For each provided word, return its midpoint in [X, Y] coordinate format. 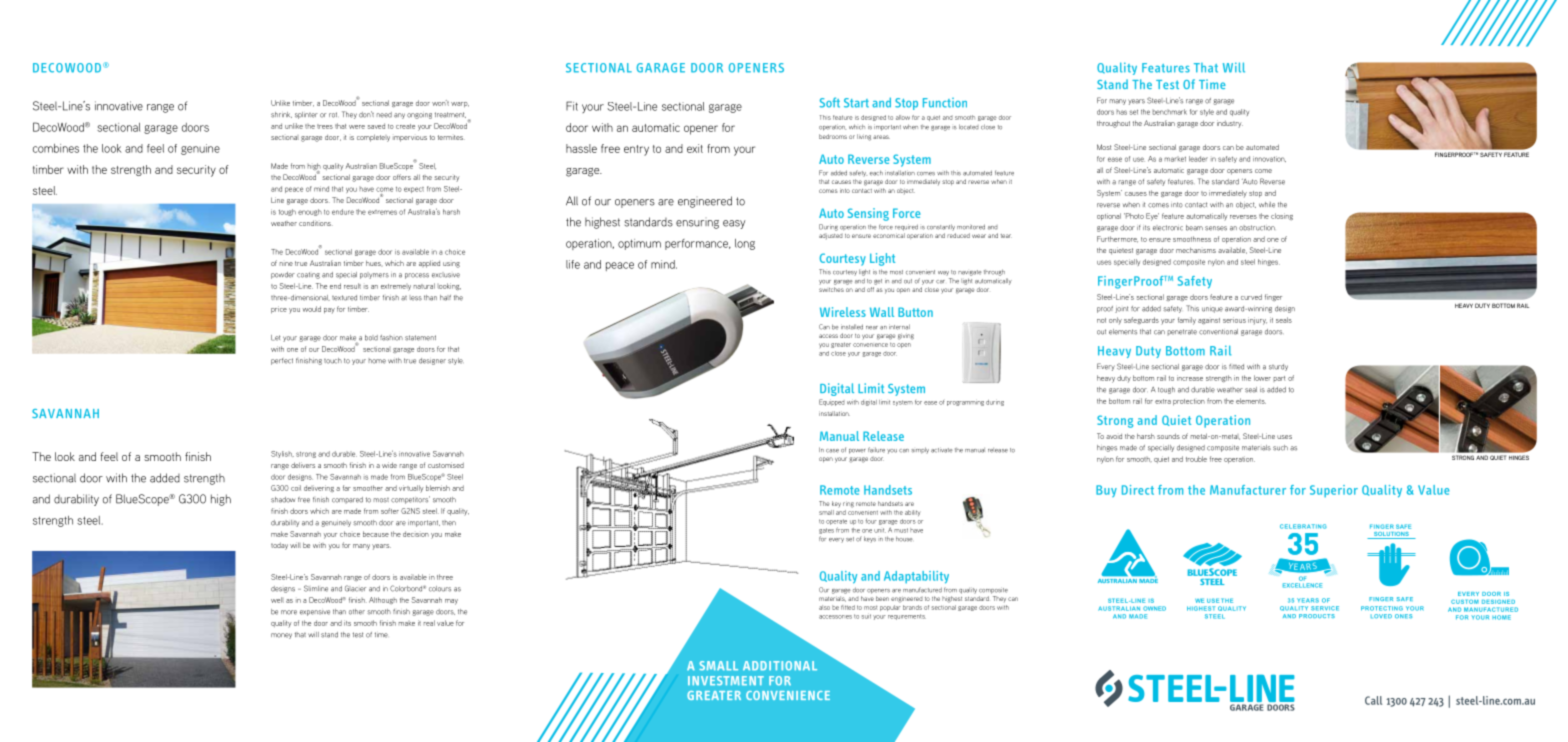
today [279, 546]
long [745, 244]
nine [286, 264]
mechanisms [1196, 250]
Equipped [832, 402]
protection [1189, 402]
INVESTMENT [726, 681]
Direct [1138, 490]
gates [826, 531]
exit [695, 148]
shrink [281, 115]
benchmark [1170, 112]
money [281, 636]
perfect [282, 361]
